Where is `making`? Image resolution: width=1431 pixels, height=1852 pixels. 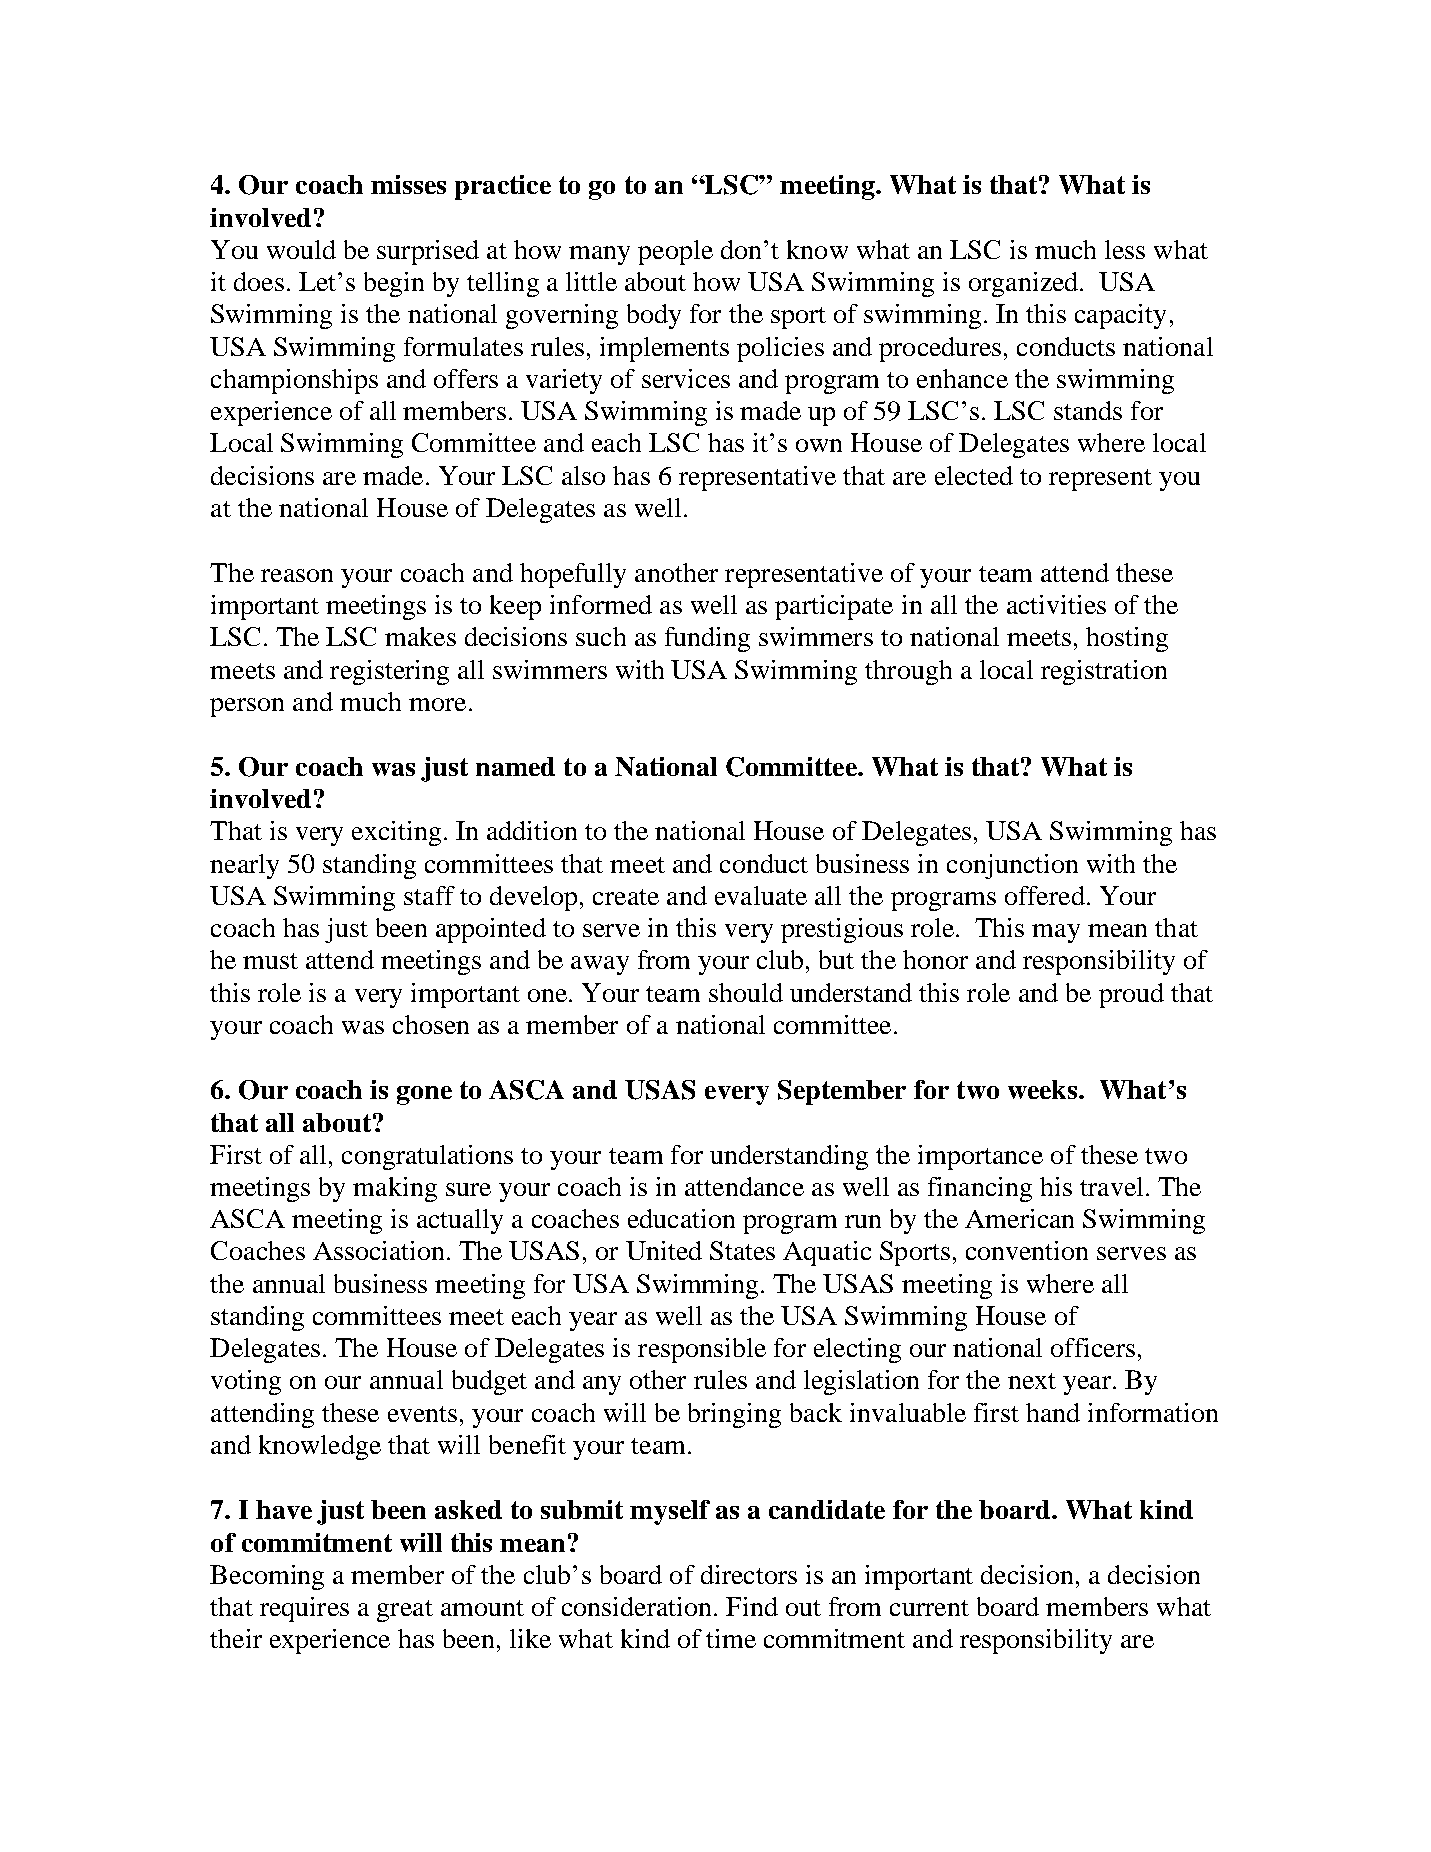
making is located at coordinates (395, 1189).
